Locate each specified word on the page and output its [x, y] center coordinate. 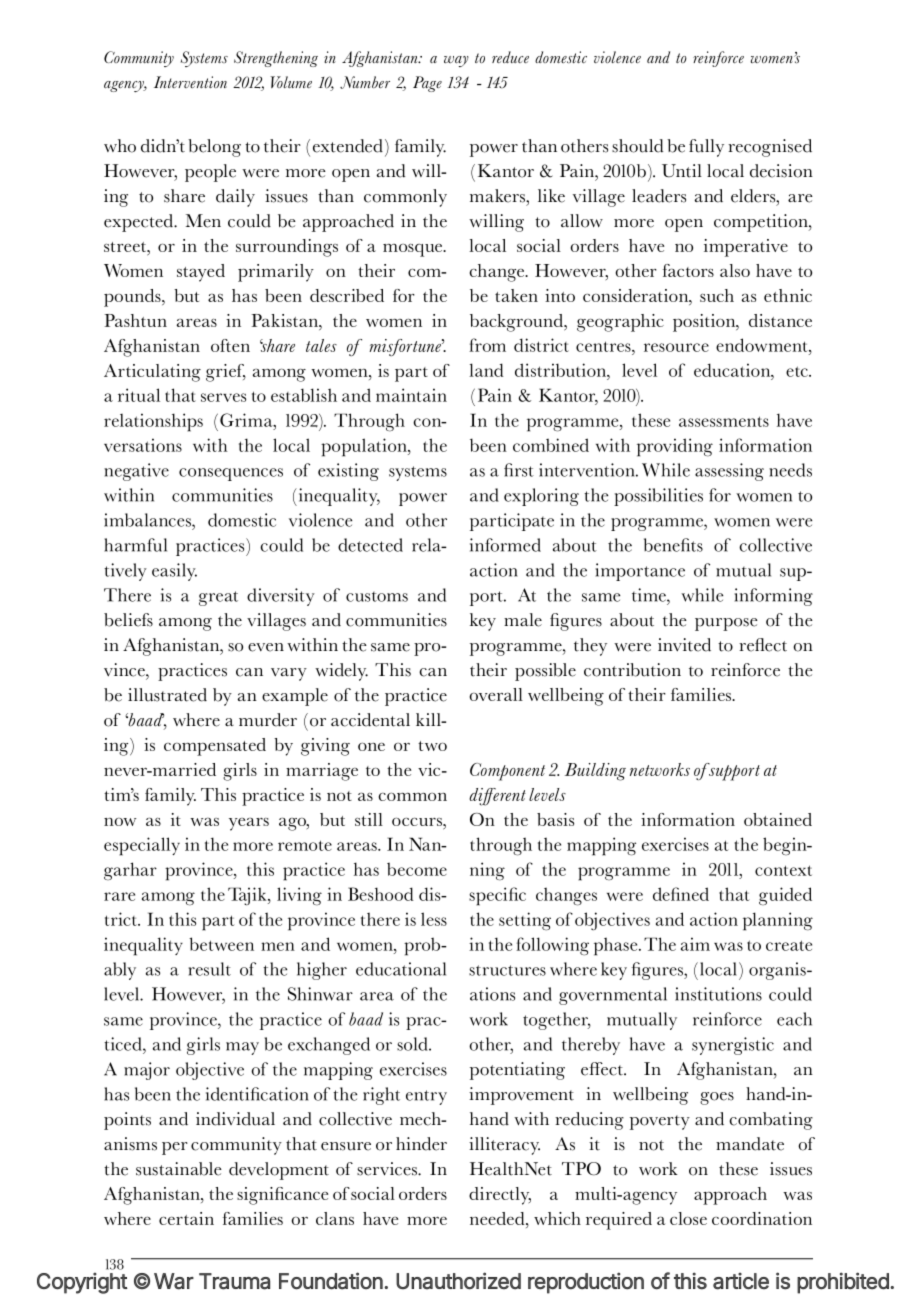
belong [214, 148]
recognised [770, 148]
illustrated [167, 695]
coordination [762, 1218]
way [456, 61]
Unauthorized [458, 1281]
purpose [726, 624]
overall [496, 694]
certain [186, 1218]
